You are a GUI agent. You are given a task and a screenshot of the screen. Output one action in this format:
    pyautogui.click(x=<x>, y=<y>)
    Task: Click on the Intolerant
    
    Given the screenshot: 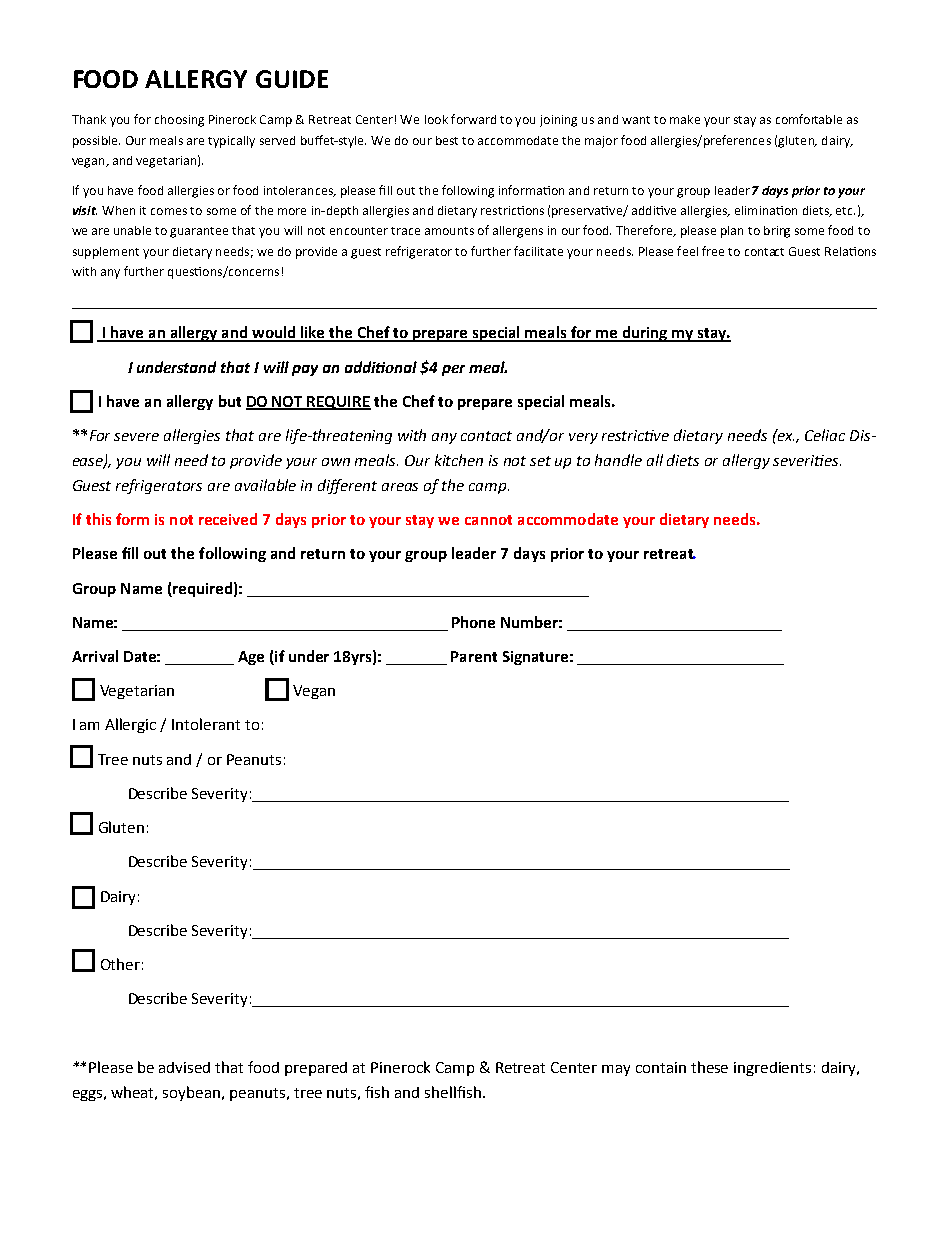 What is the action you would take?
    pyautogui.click(x=206, y=724)
